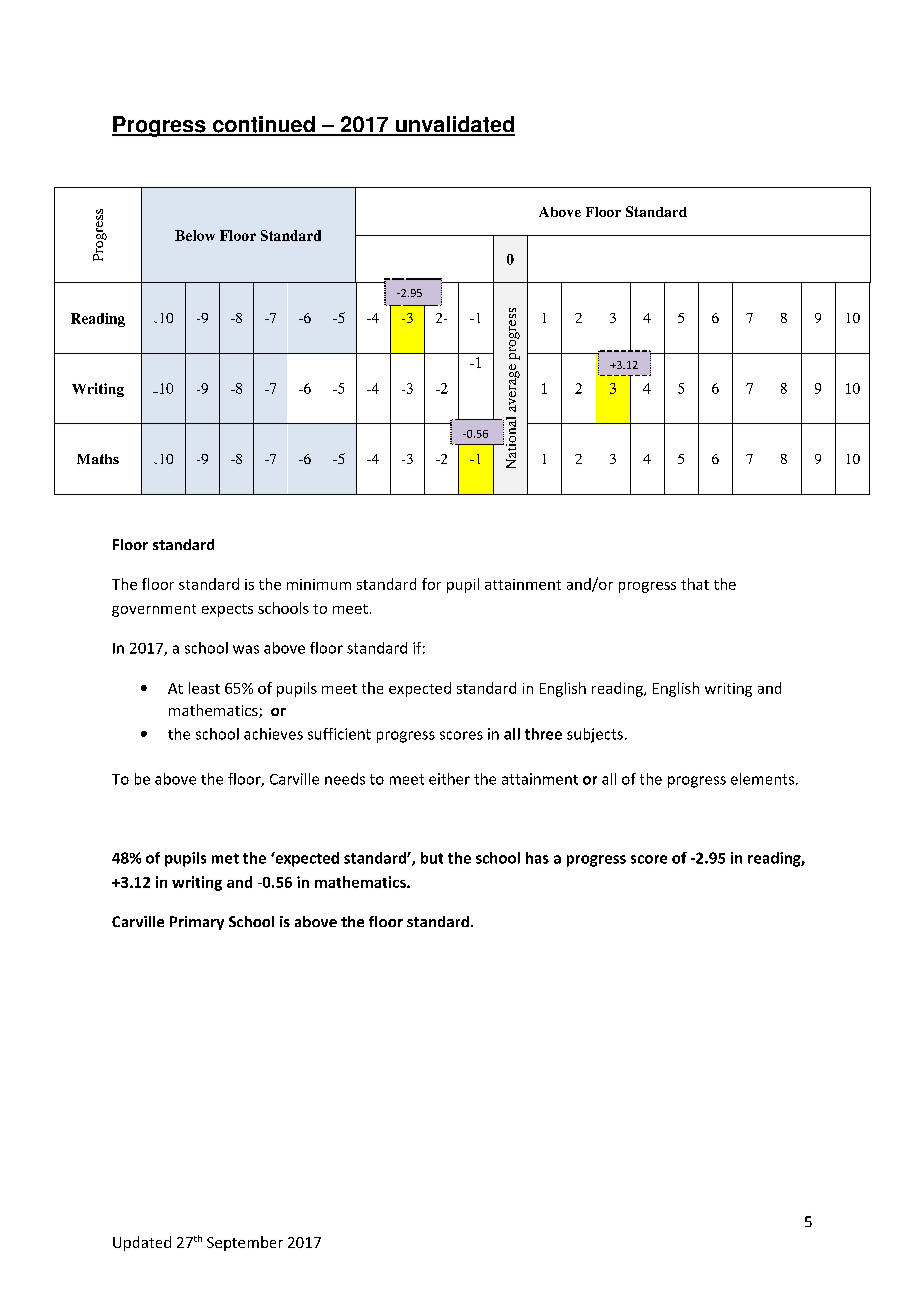 The width and height of the screenshot is (924, 1308). What do you see at coordinates (142, 1243) in the screenshot?
I see `Updated` at bounding box center [142, 1243].
